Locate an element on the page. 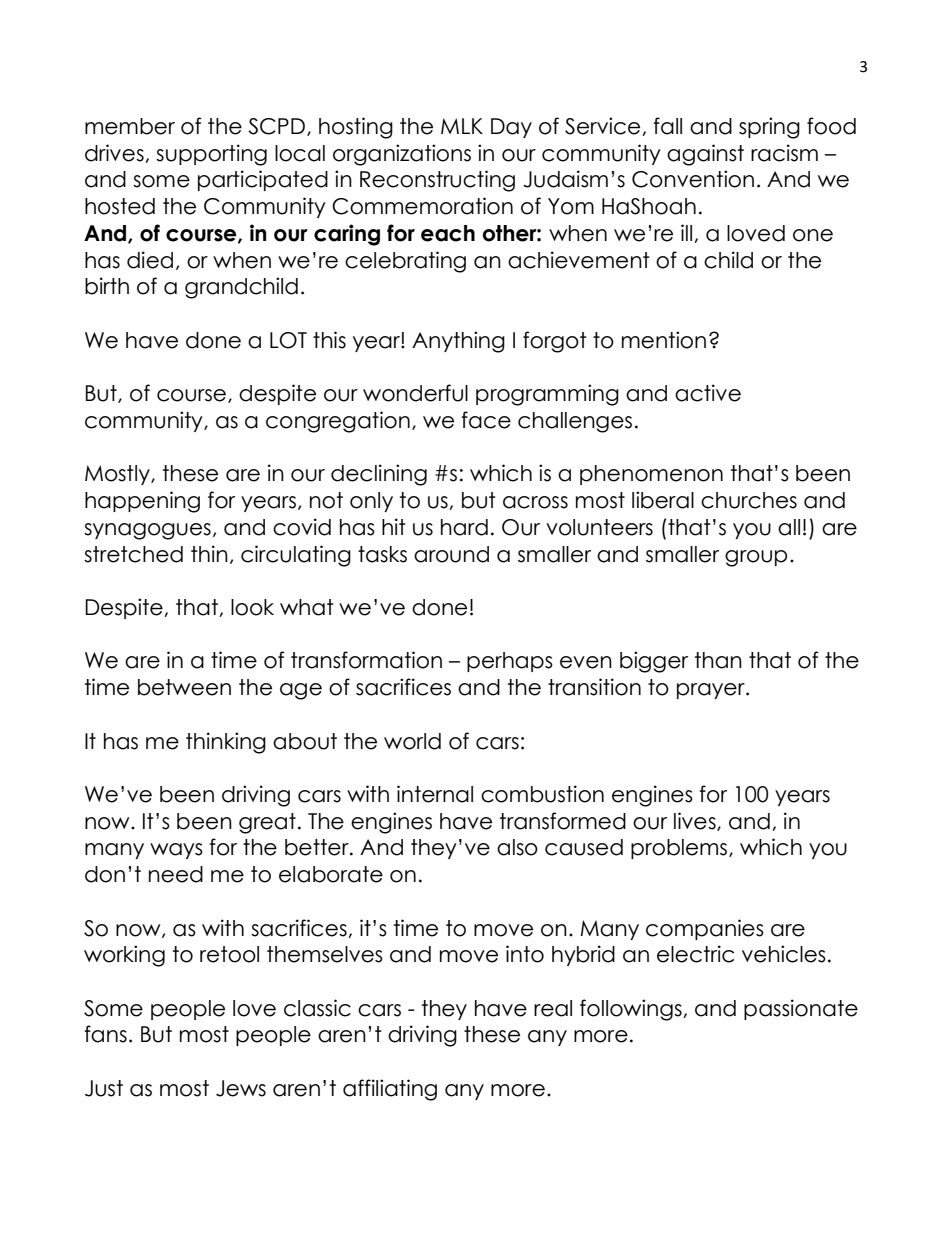  Jews is located at coordinates (241, 1088).
